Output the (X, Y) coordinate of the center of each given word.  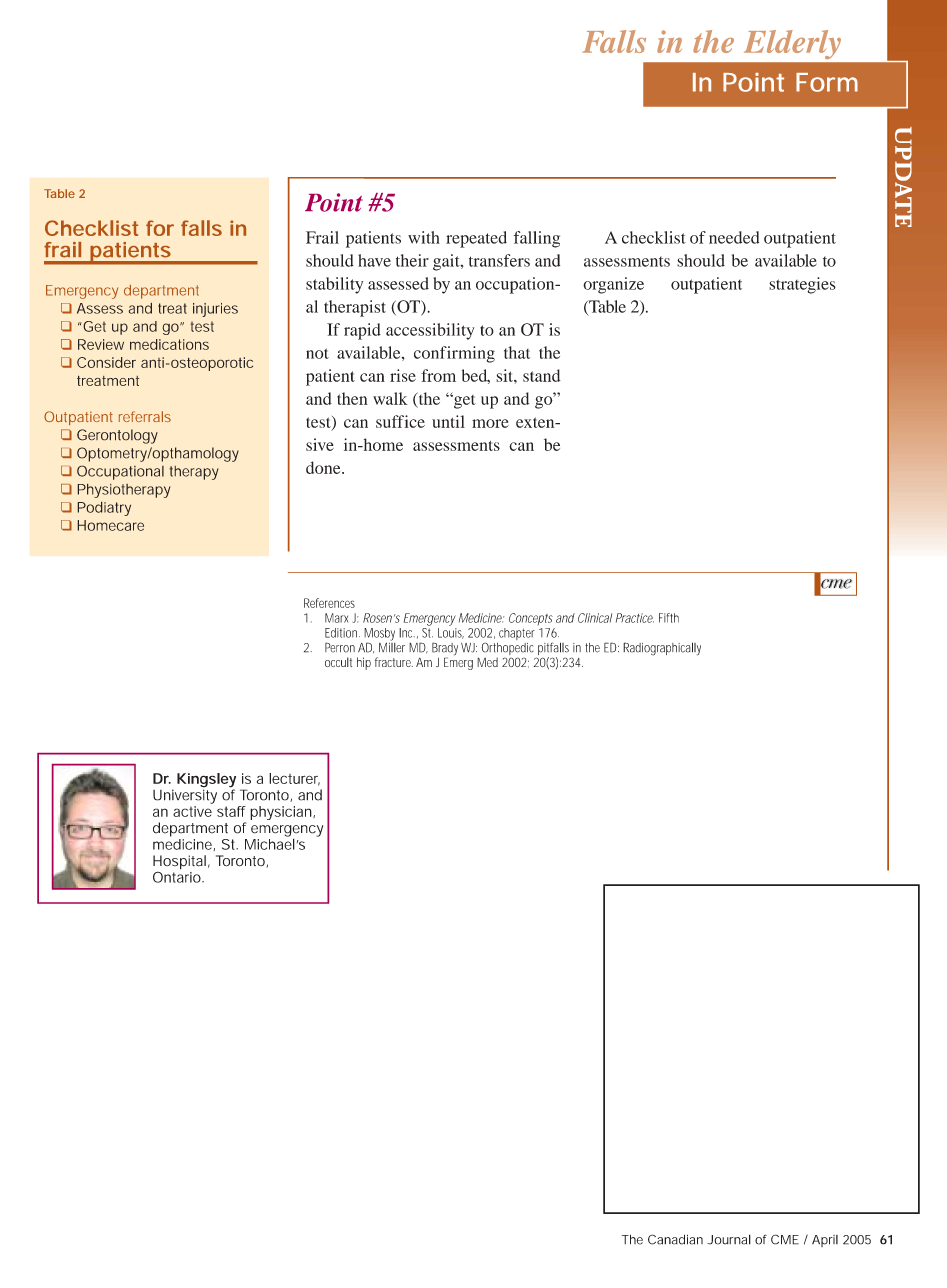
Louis (451, 632)
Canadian (675, 1239)
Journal (729, 1239)
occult (338, 662)
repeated (476, 239)
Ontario (178, 876)
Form (827, 82)
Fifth (669, 618)
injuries (215, 310)
